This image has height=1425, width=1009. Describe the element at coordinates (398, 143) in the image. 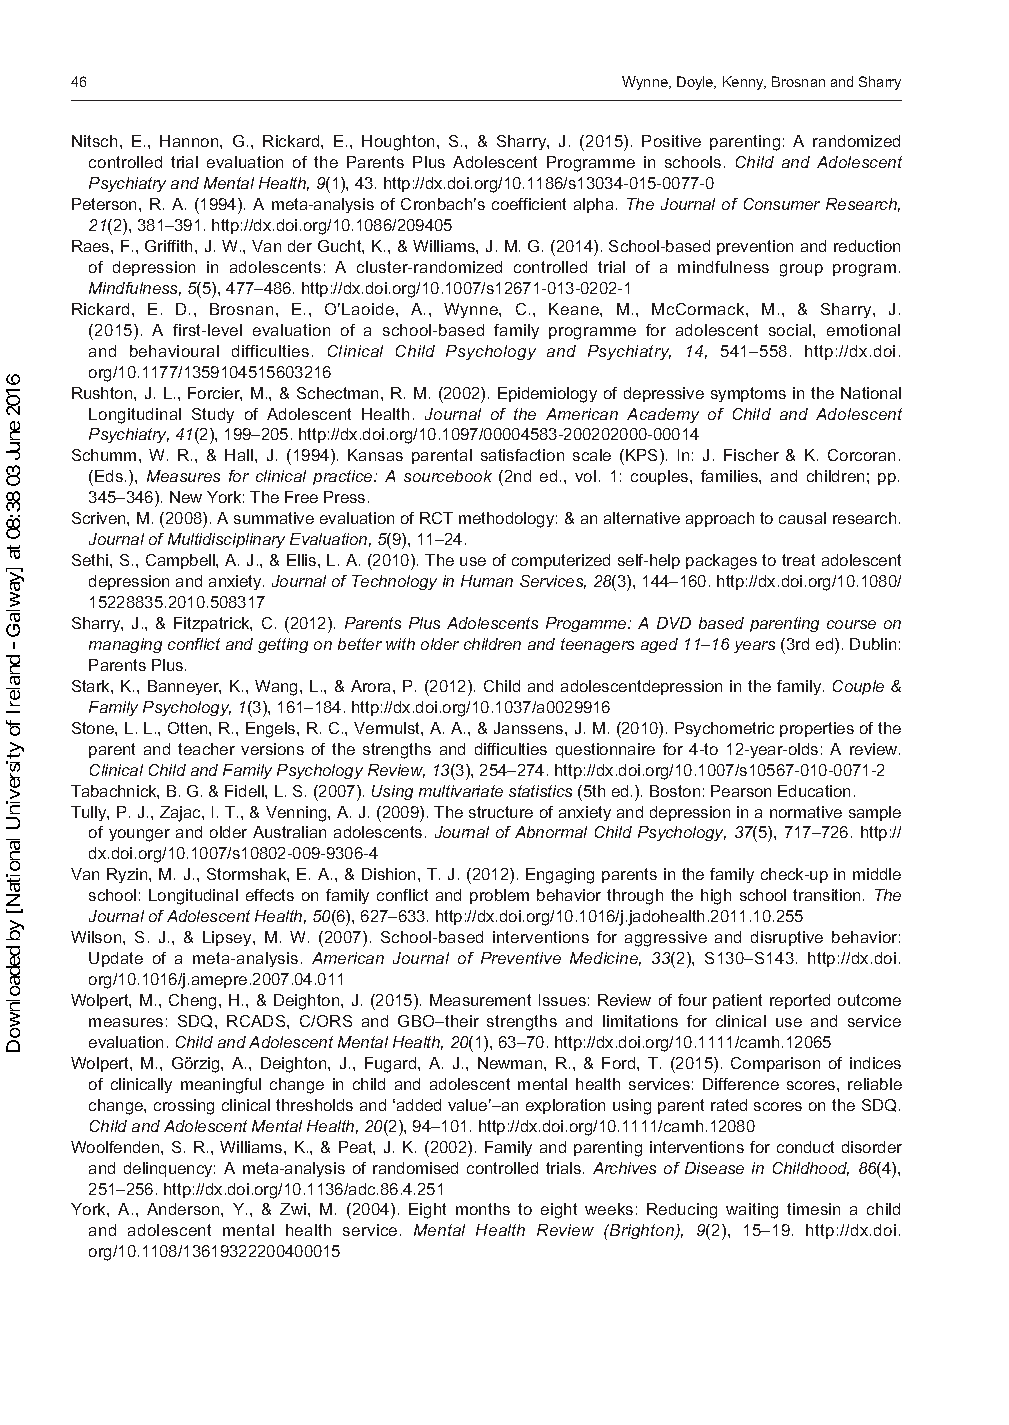

I see `Houghton` at that location.
